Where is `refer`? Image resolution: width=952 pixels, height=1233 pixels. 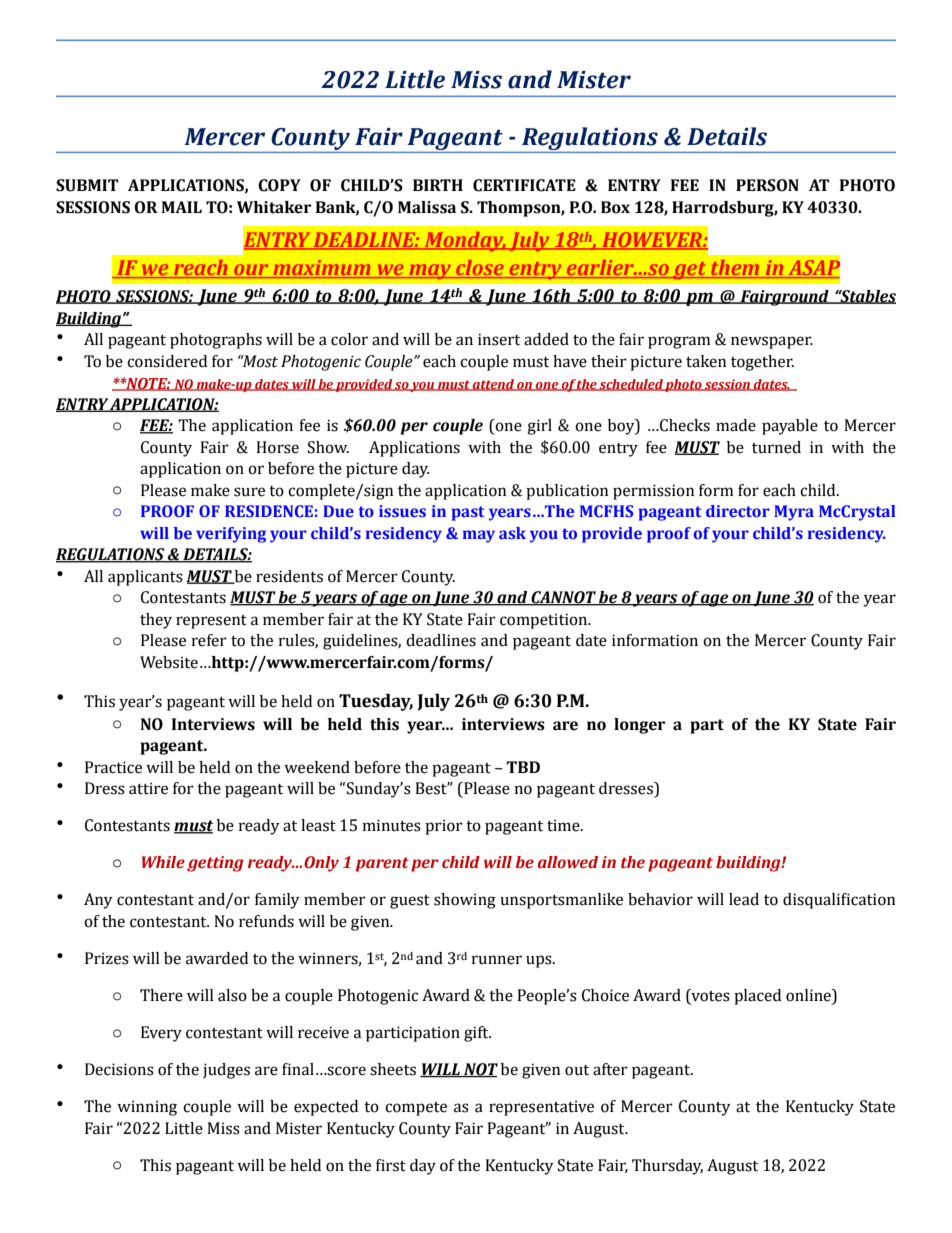 refer is located at coordinates (209, 640).
